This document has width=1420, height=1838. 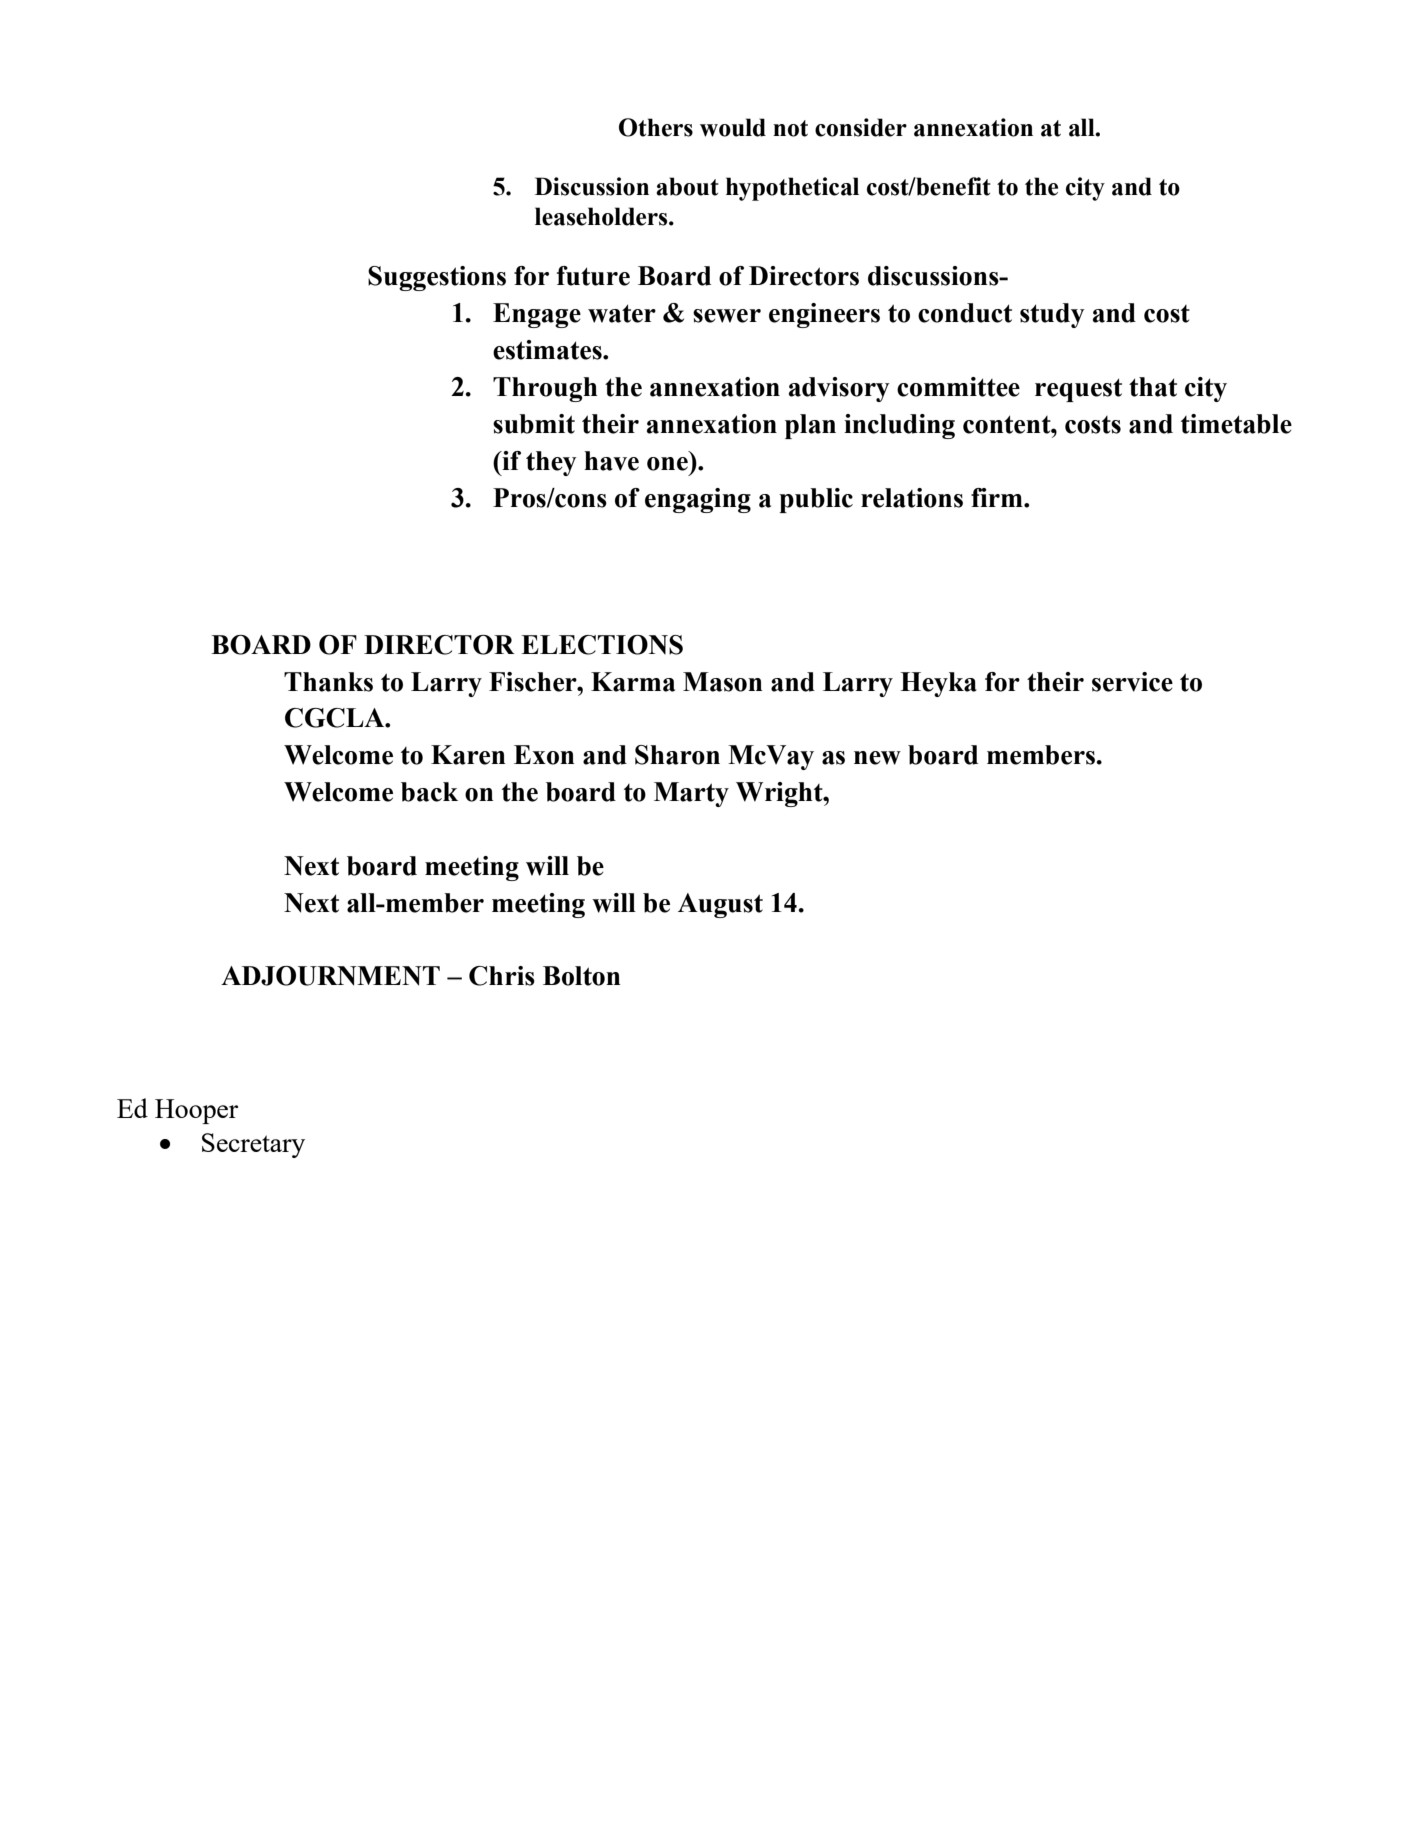 I want to click on Suggestions, so click(x=437, y=278).
